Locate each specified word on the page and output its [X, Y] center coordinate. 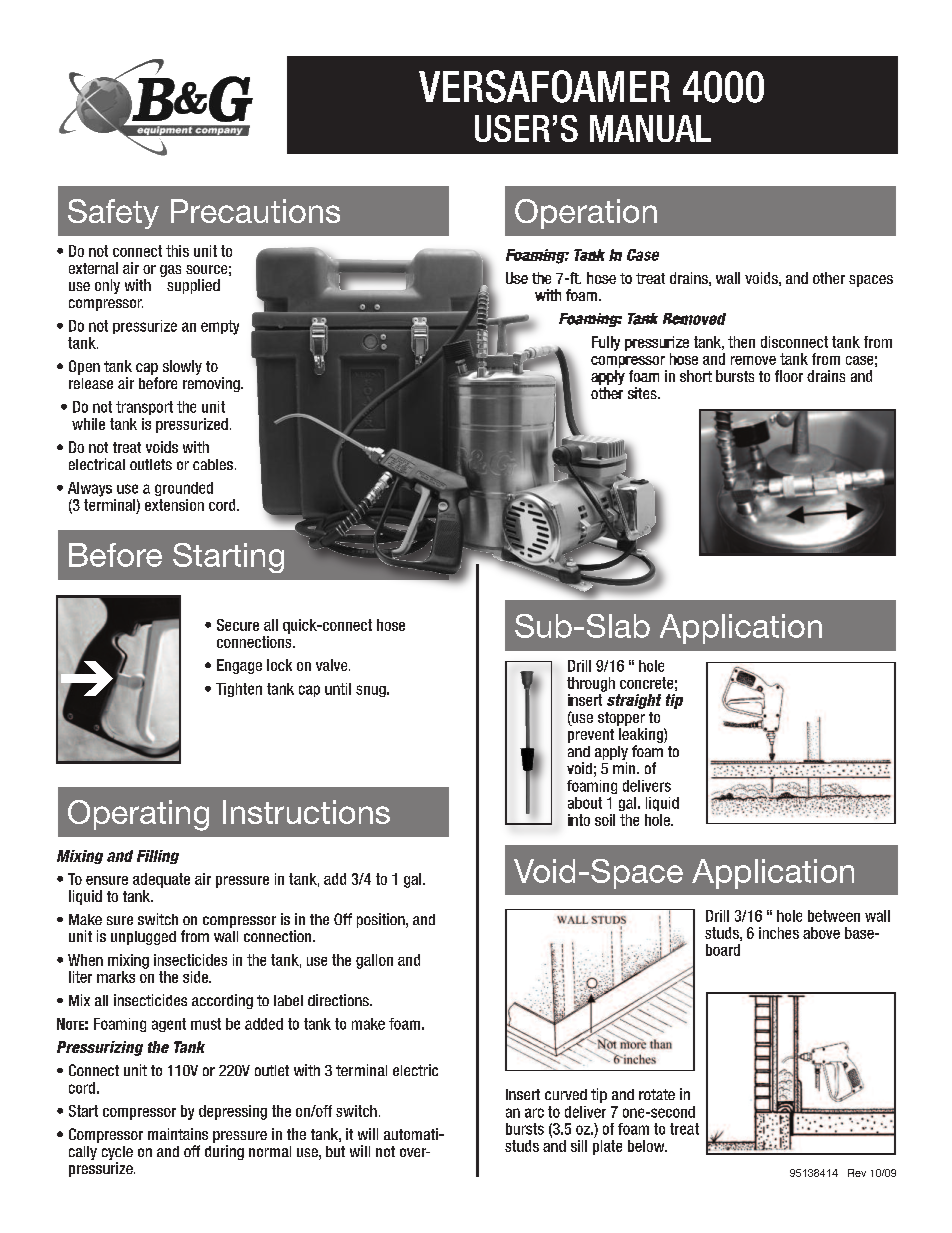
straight [634, 701]
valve [333, 665]
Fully [606, 343]
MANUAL [650, 128]
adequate [161, 880]
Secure [238, 625]
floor [789, 376]
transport [144, 408]
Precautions [255, 211]
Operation [586, 214]
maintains [178, 1134]
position [382, 920]
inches [779, 933]
